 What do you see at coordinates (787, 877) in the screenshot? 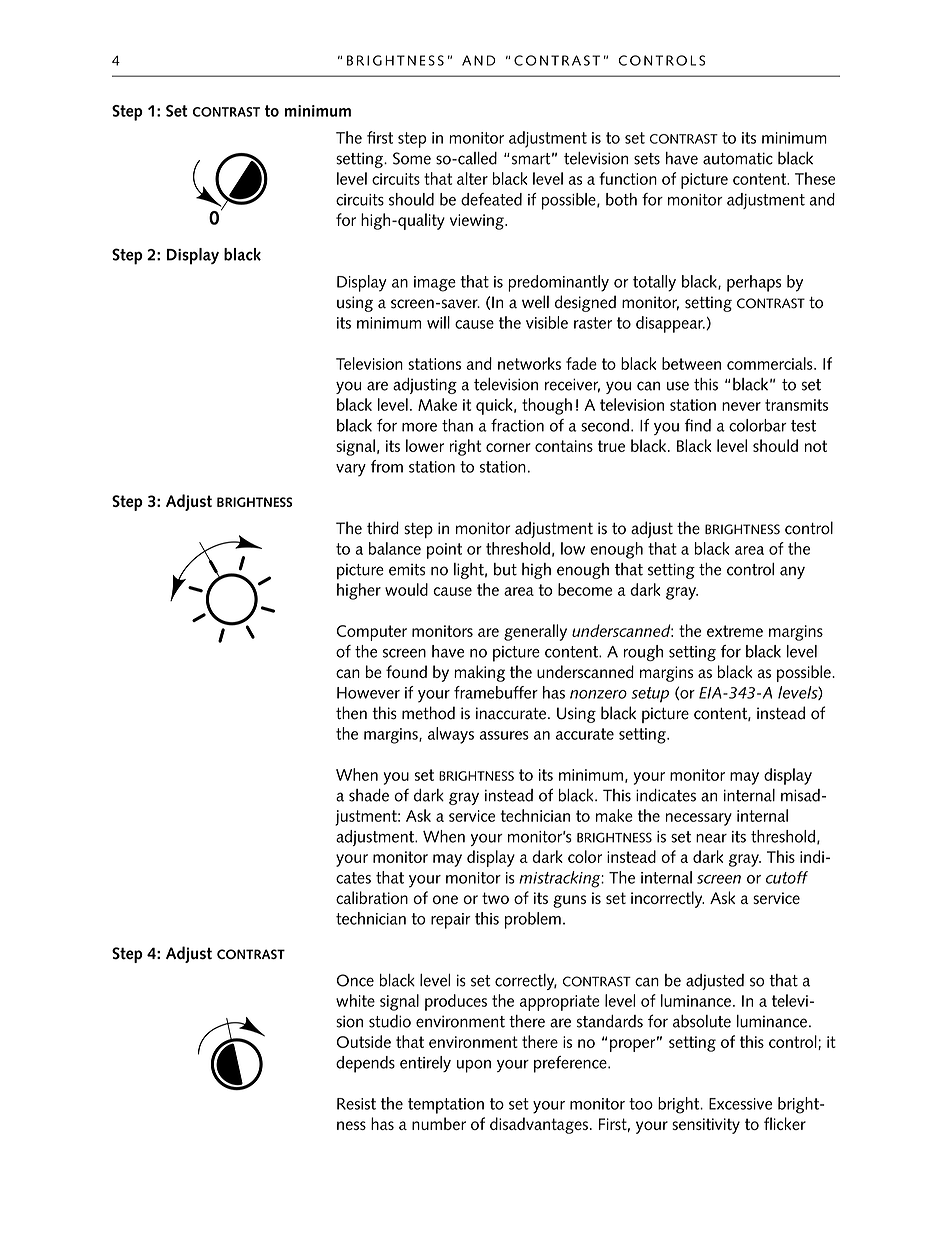
I see `cutoff` at bounding box center [787, 877].
